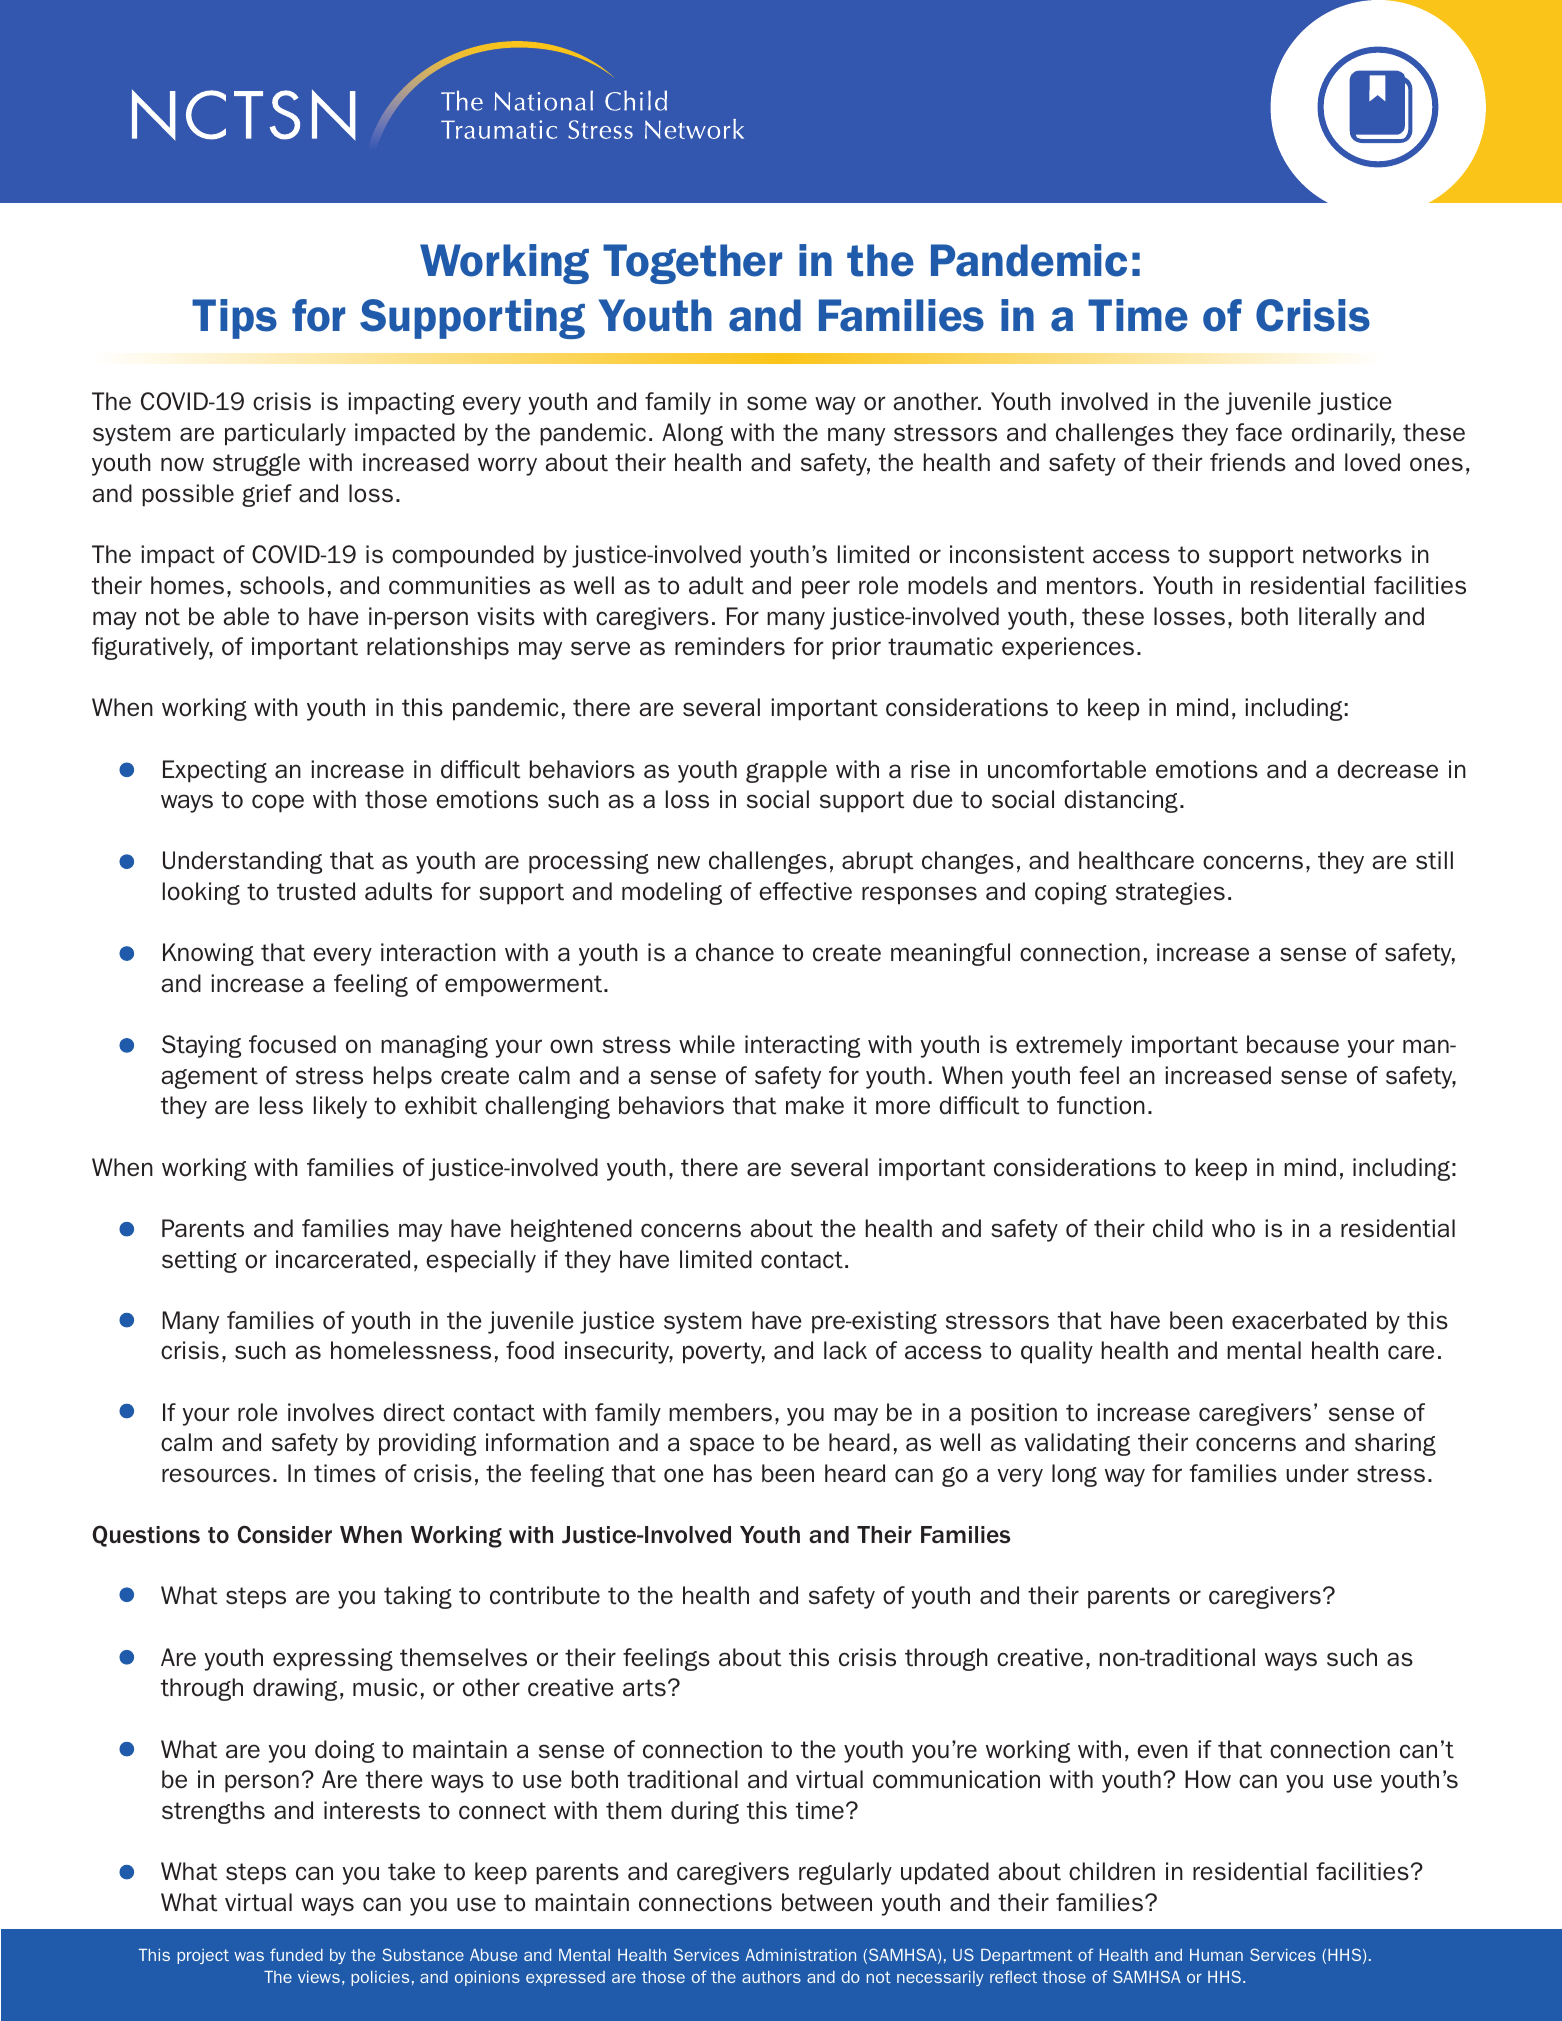  What do you see at coordinates (800, 1955) in the page?
I see `Administration` at bounding box center [800, 1955].
